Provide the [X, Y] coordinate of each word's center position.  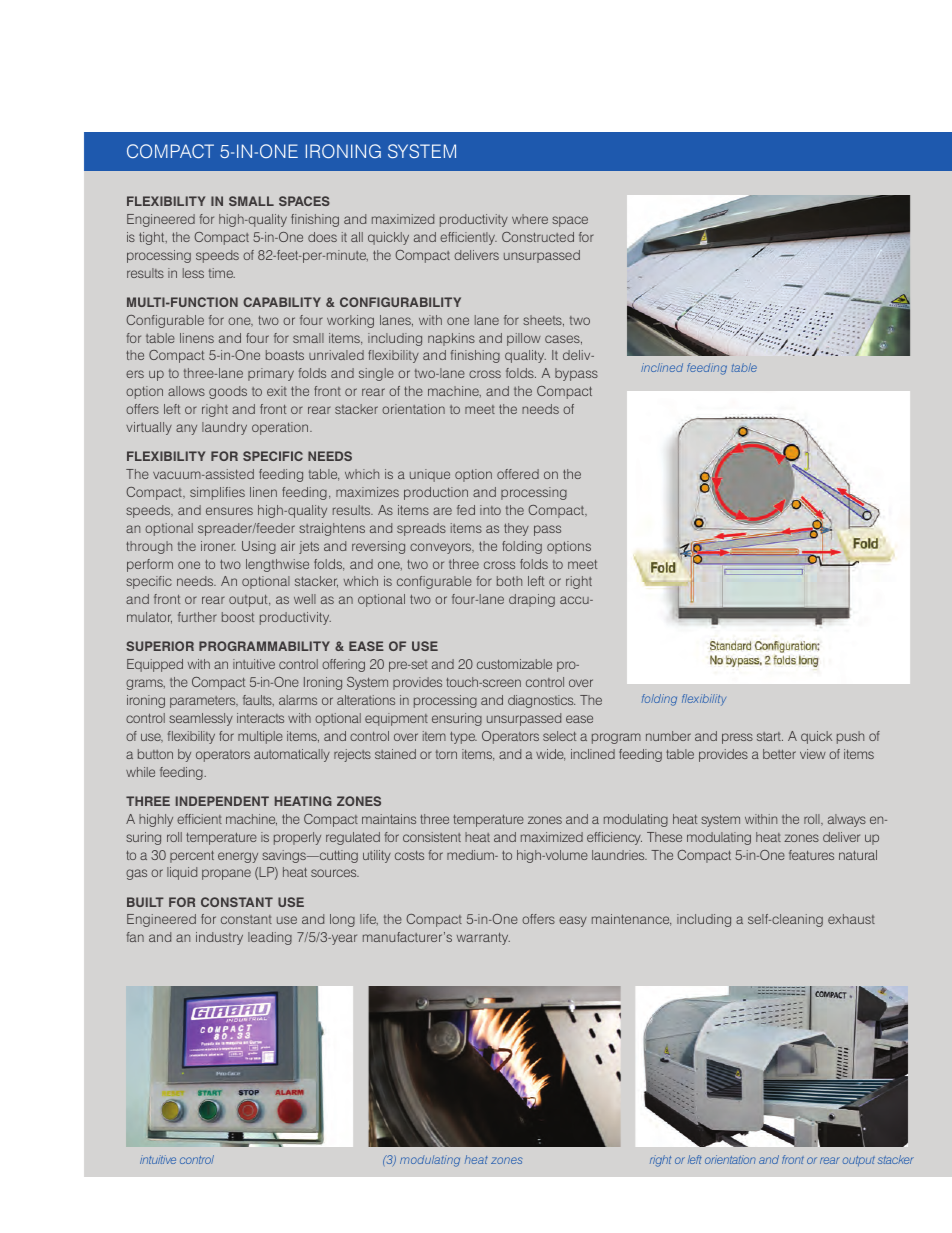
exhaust [851, 919]
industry [219, 938]
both [509, 581]
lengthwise [277, 565]
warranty [483, 939]
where [530, 219]
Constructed [538, 237]
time [222, 273]
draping [532, 600]
